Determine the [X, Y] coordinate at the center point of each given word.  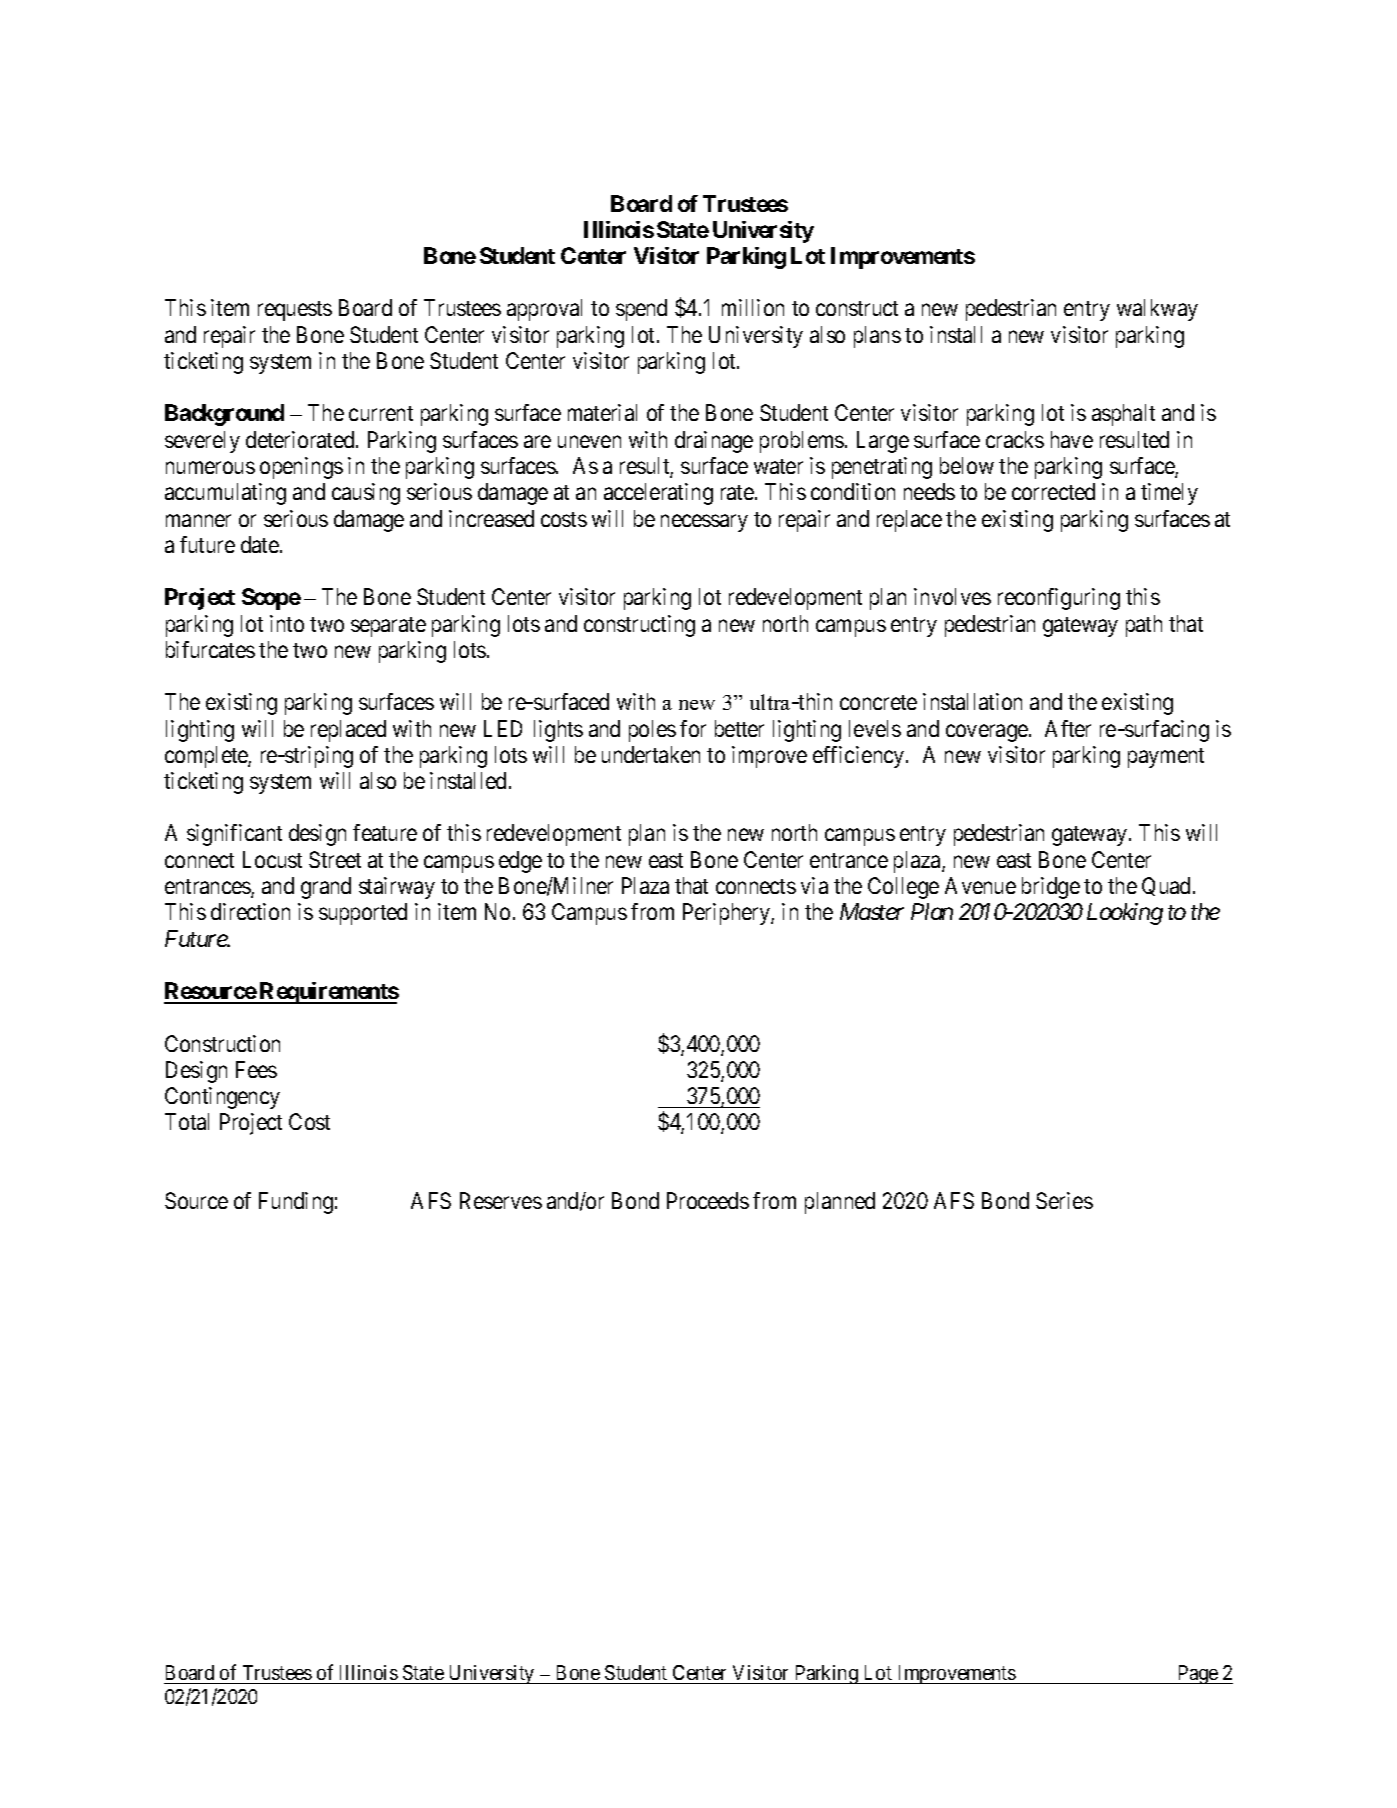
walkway [1157, 310]
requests [295, 311]
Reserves [501, 1200]
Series [1064, 1200]
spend [641, 310]
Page [1197, 1674]
